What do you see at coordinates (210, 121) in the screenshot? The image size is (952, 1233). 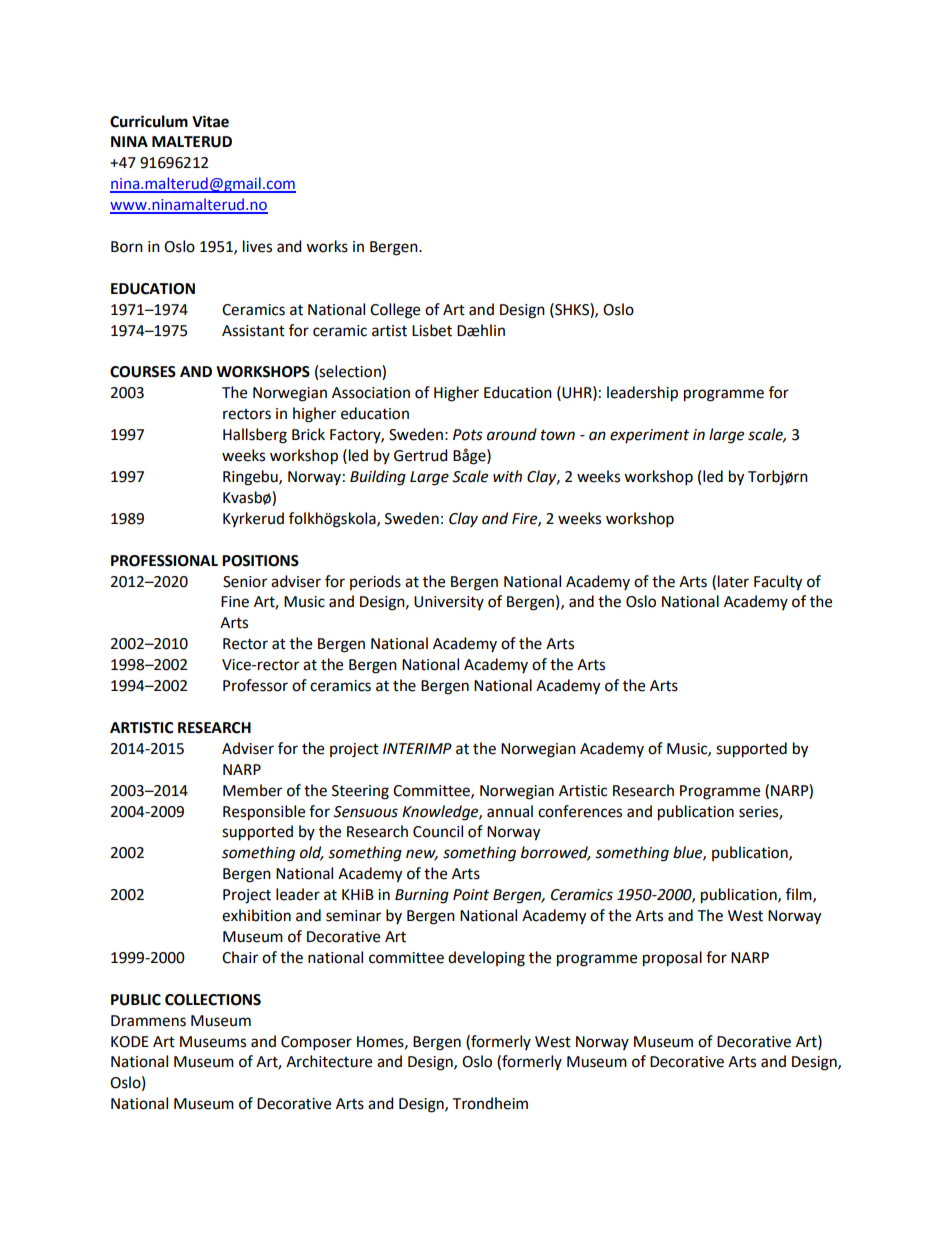 I see `Vitae` at bounding box center [210, 121].
